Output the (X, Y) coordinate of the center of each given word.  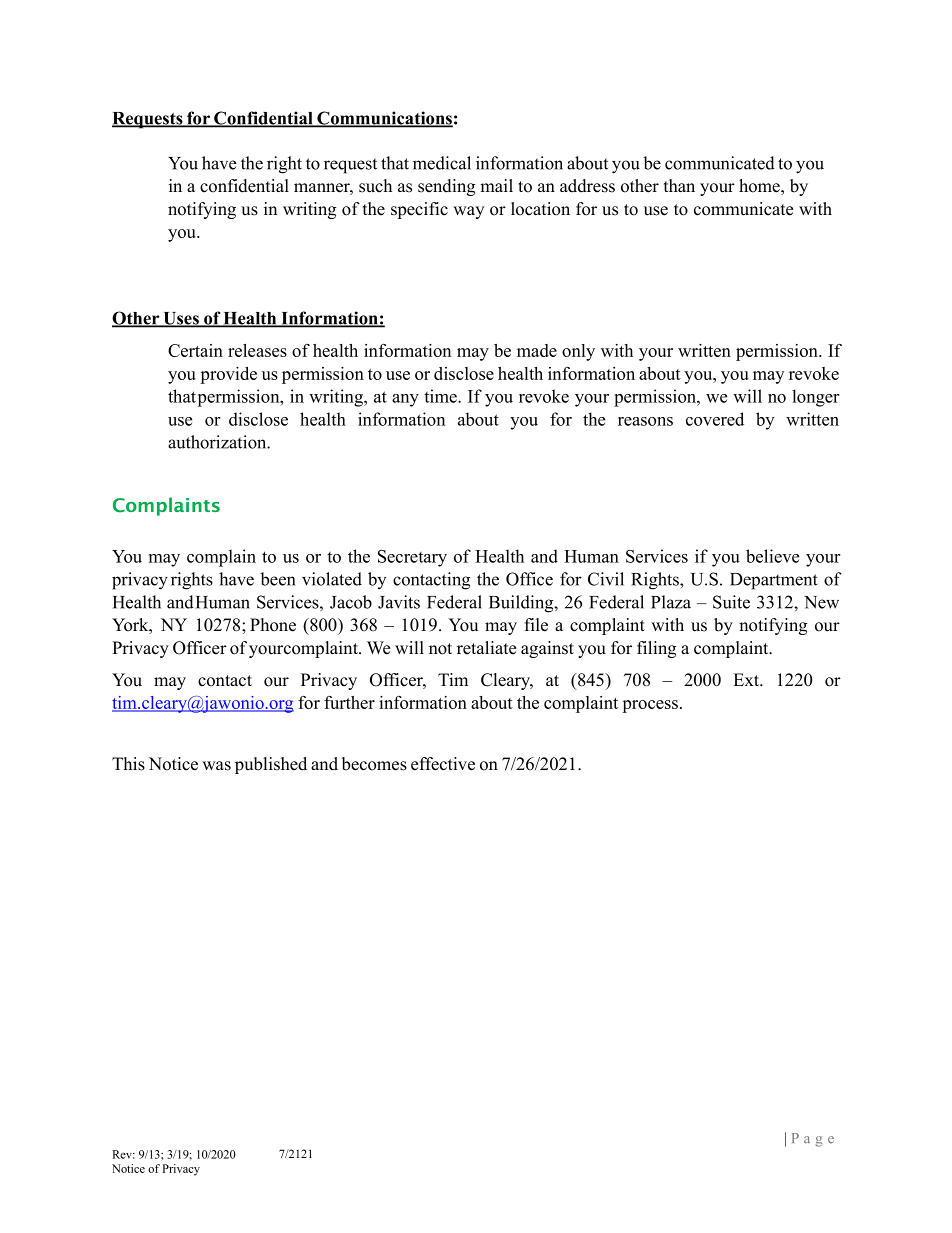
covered (715, 419)
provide (228, 375)
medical (442, 163)
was (216, 766)
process (650, 706)
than (679, 185)
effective (443, 764)
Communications (384, 119)
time (441, 396)
